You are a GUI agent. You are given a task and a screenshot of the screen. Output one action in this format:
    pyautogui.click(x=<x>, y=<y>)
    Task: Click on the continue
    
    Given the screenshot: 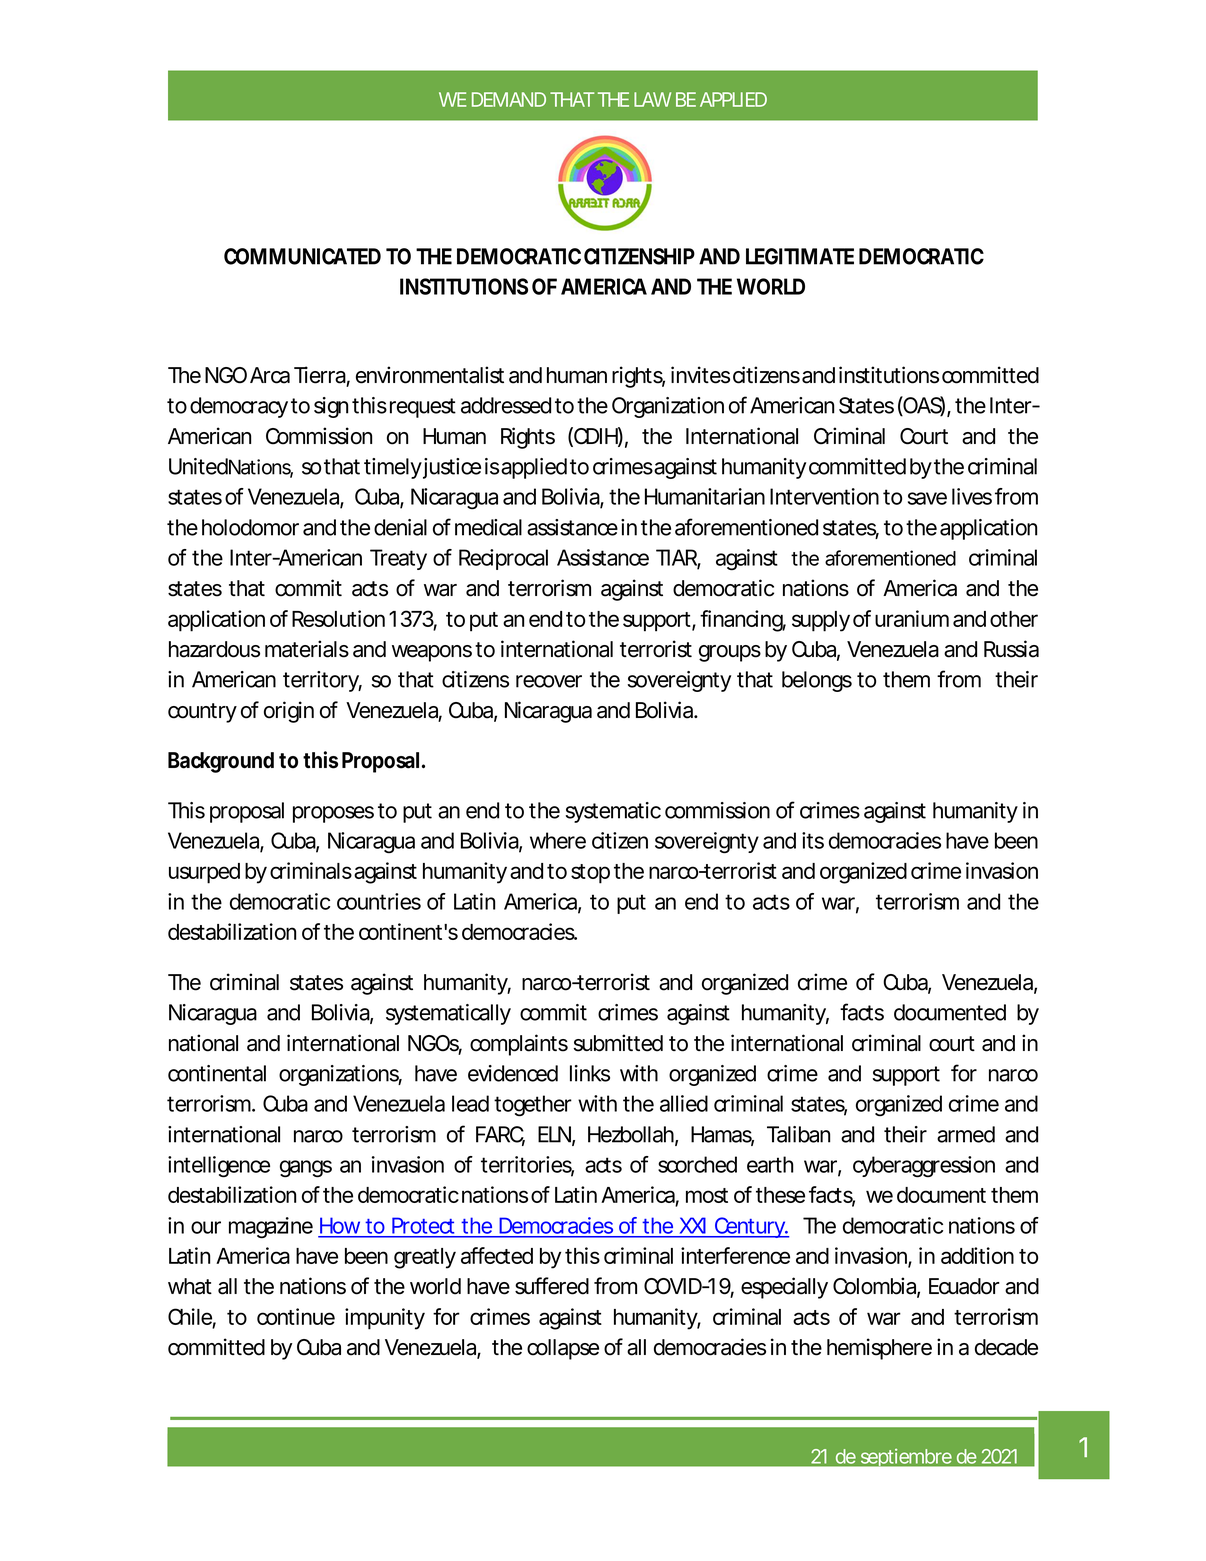 What is the action you would take?
    pyautogui.click(x=296, y=1316)
